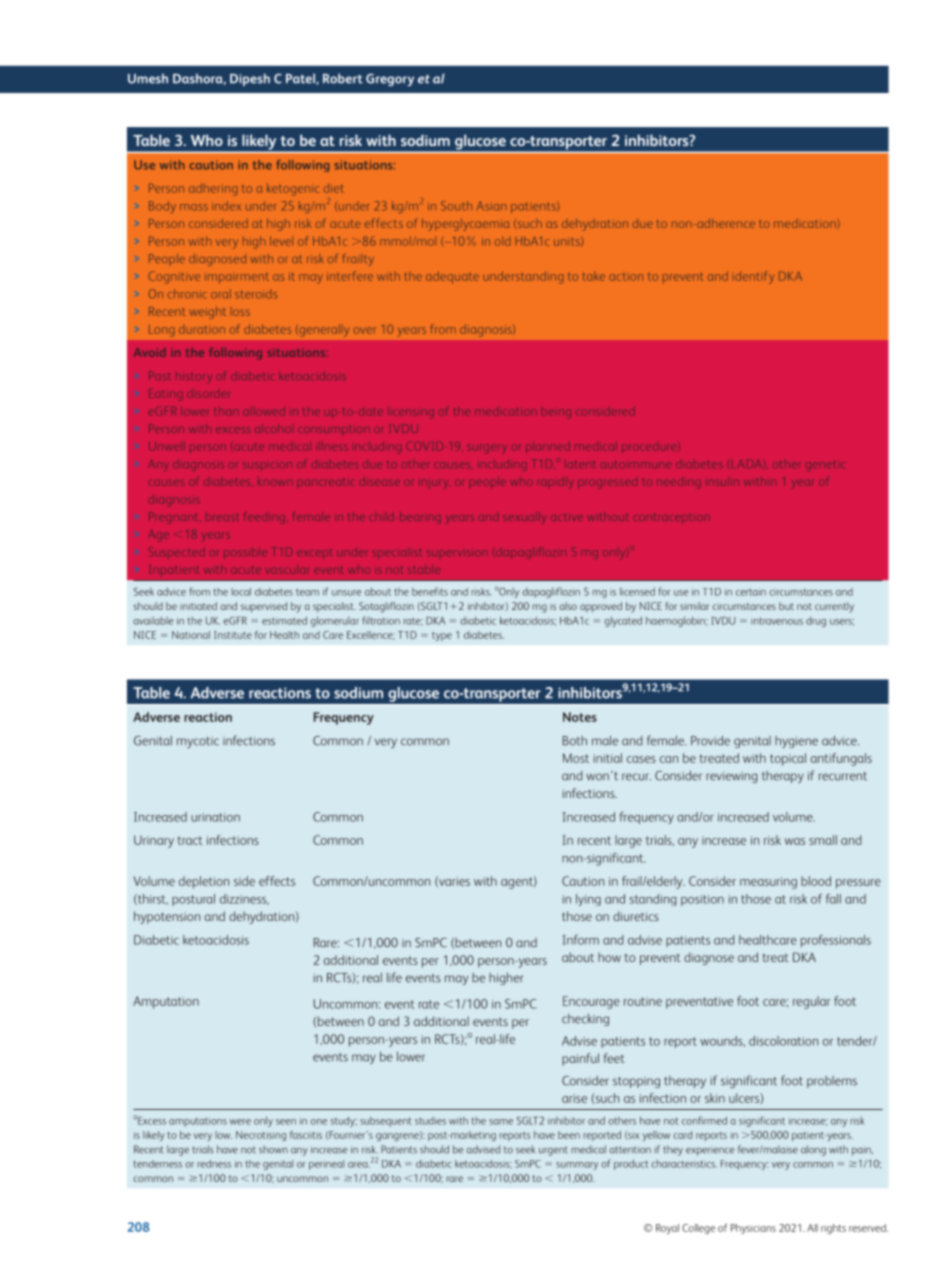 This document has height=1270, width=952. What do you see at coordinates (491, 206) in the document?
I see `Asian` at bounding box center [491, 206].
